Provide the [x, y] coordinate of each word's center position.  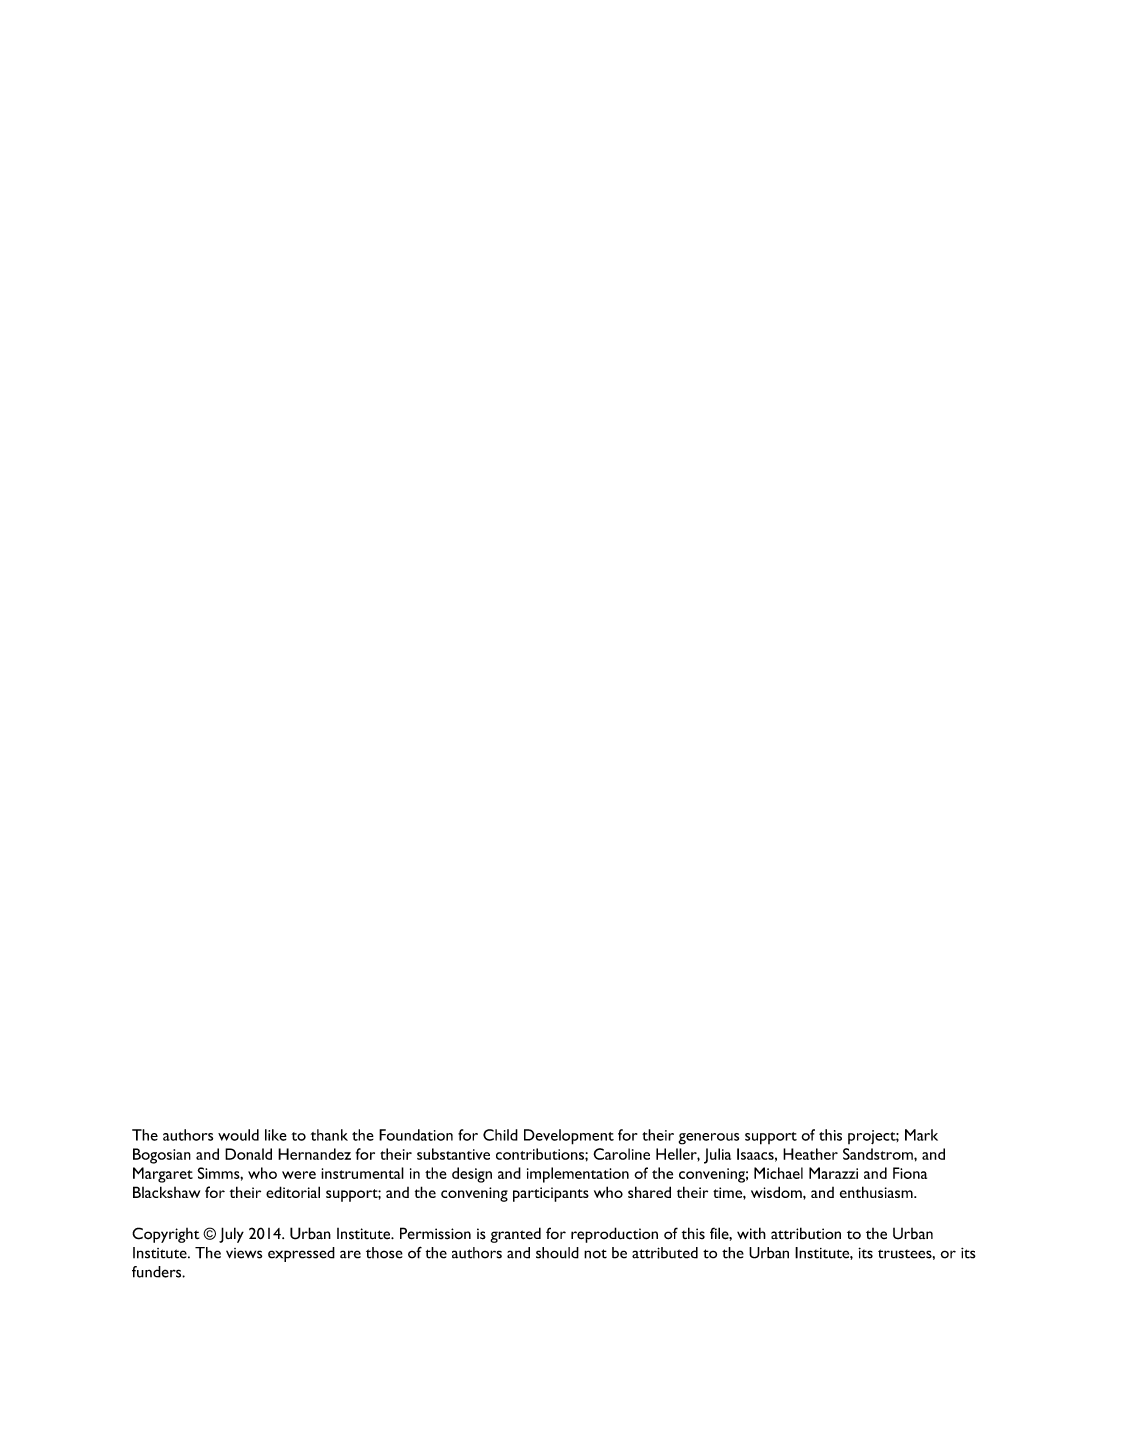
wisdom [777, 1192]
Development [569, 1137]
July [231, 1235]
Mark [921, 1135]
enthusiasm [877, 1192]
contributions [541, 1154]
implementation [578, 1175]
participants [551, 1194]
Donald [248, 1154]
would [238, 1135]
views [244, 1253]
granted [515, 1235]
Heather [810, 1154]
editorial [293, 1192]
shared [649, 1192]
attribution [806, 1233]
